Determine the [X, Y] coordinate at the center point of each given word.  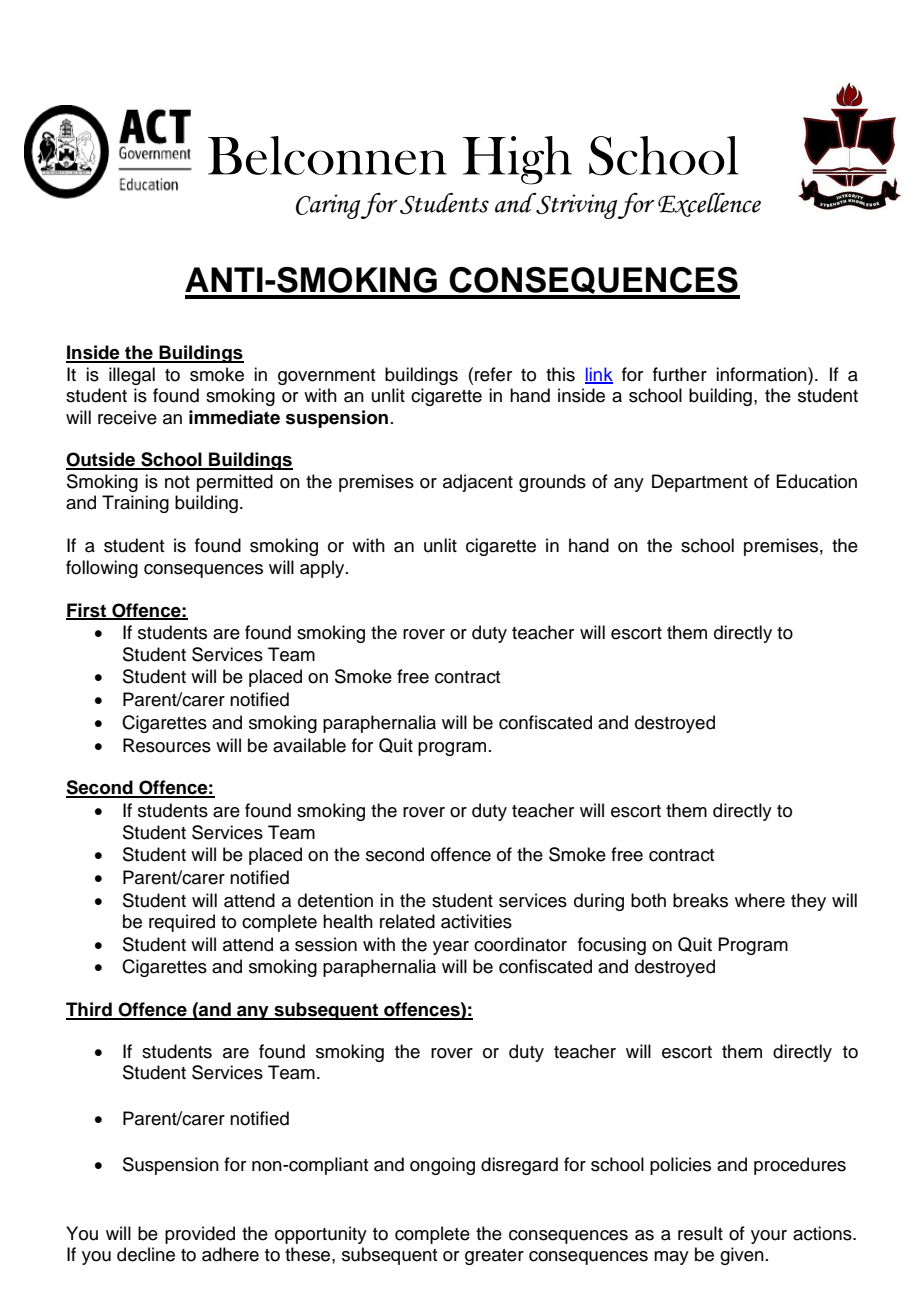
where [760, 900]
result [700, 1233]
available [309, 745]
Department [700, 483]
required [182, 923]
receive [127, 417]
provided [200, 1235]
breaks [700, 900]
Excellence [709, 205]
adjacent [478, 483]
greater [494, 1257]
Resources [167, 745]
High [517, 160]
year [451, 948]
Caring [328, 206]
